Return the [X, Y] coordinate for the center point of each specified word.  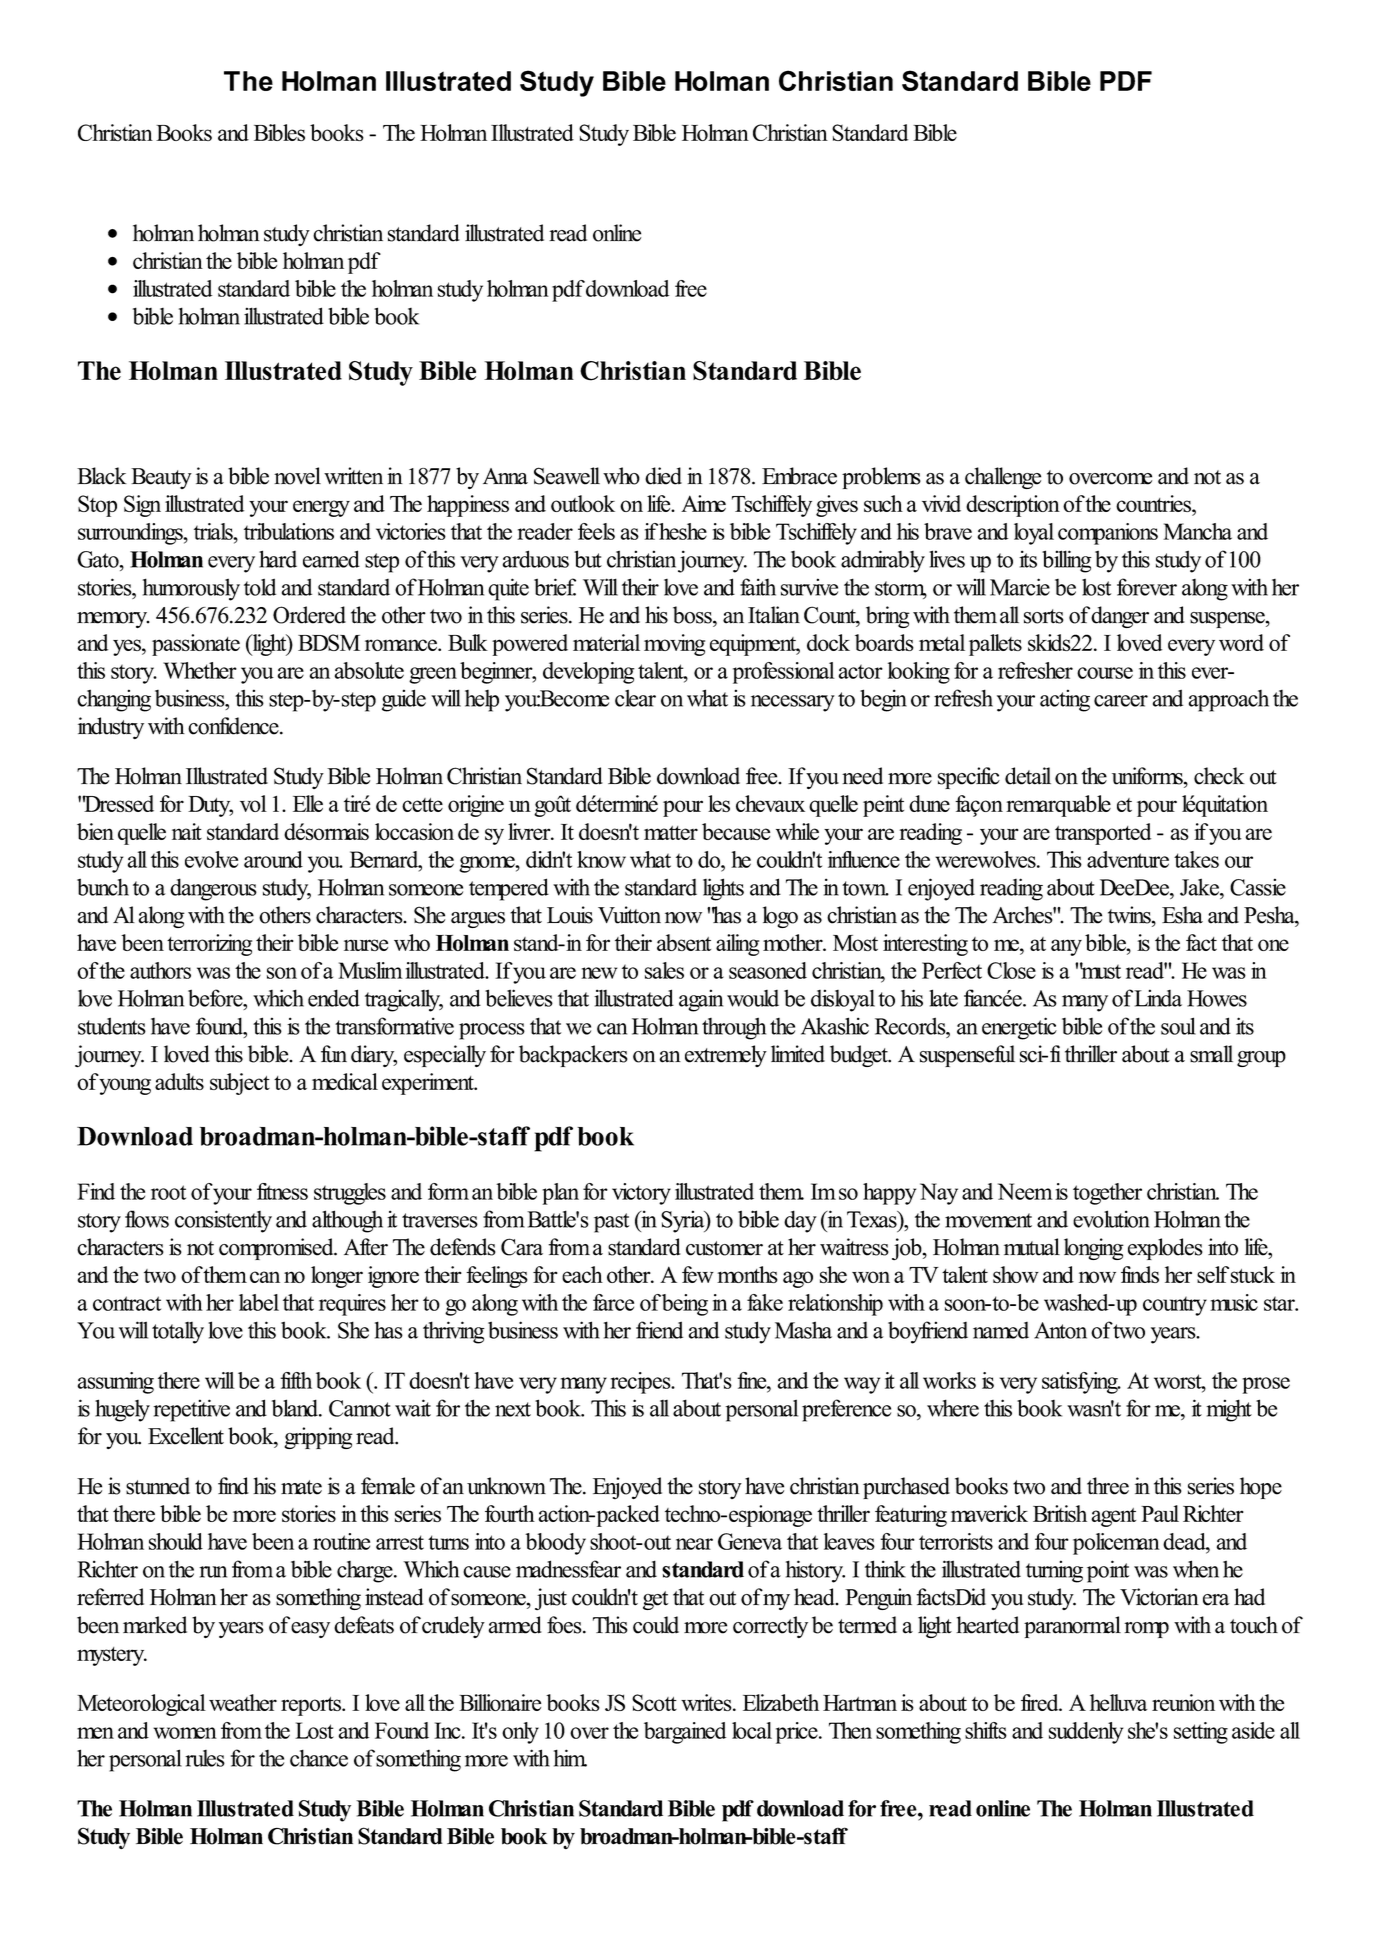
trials [214, 531]
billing [1067, 561]
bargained [685, 1733]
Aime [703, 503]
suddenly [1086, 1733]
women [185, 1733]
